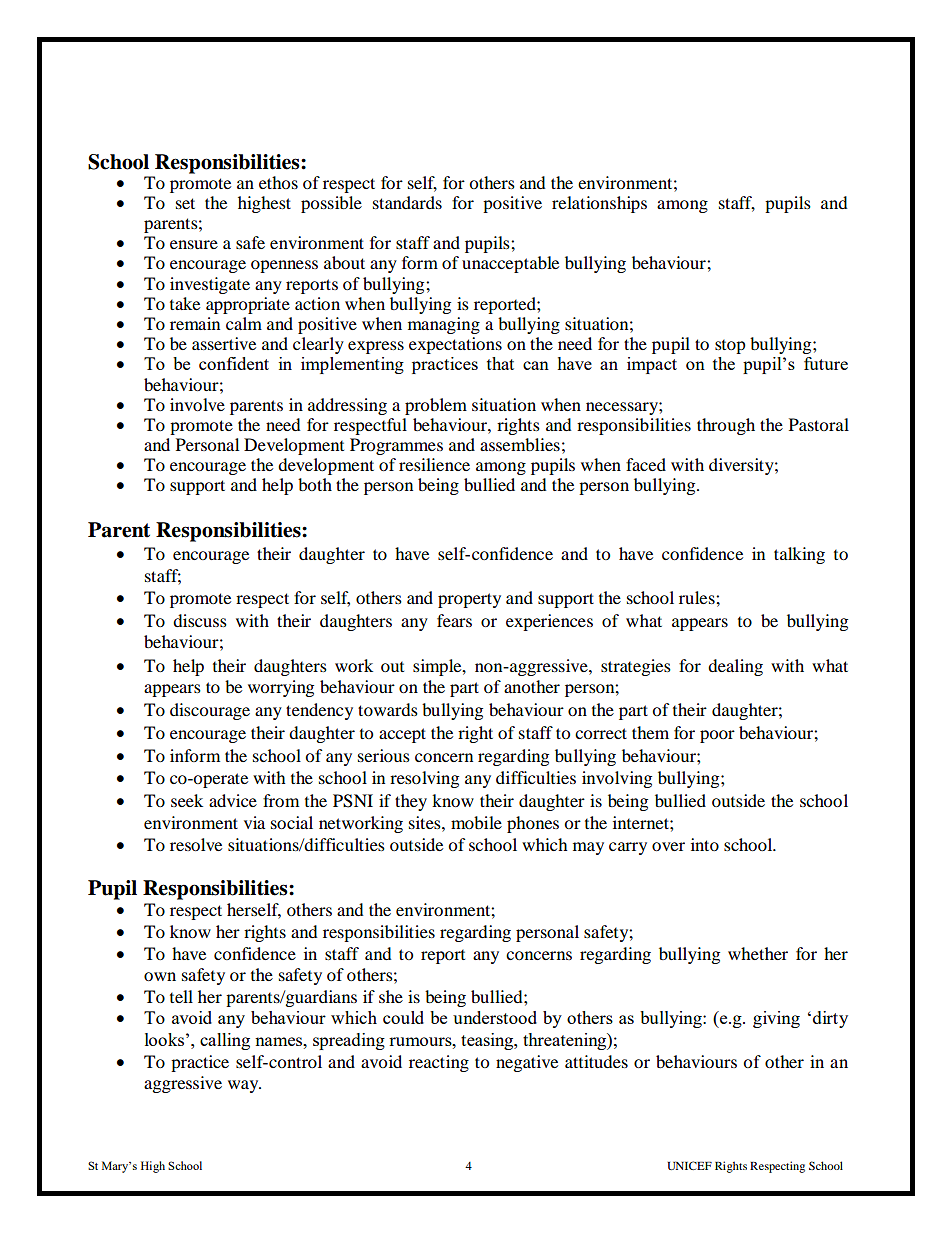 Image resolution: width=952 pixels, height=1233 pixels. Describe the element at coordinates (407, 202) in the page. I see `standards` at that location.
